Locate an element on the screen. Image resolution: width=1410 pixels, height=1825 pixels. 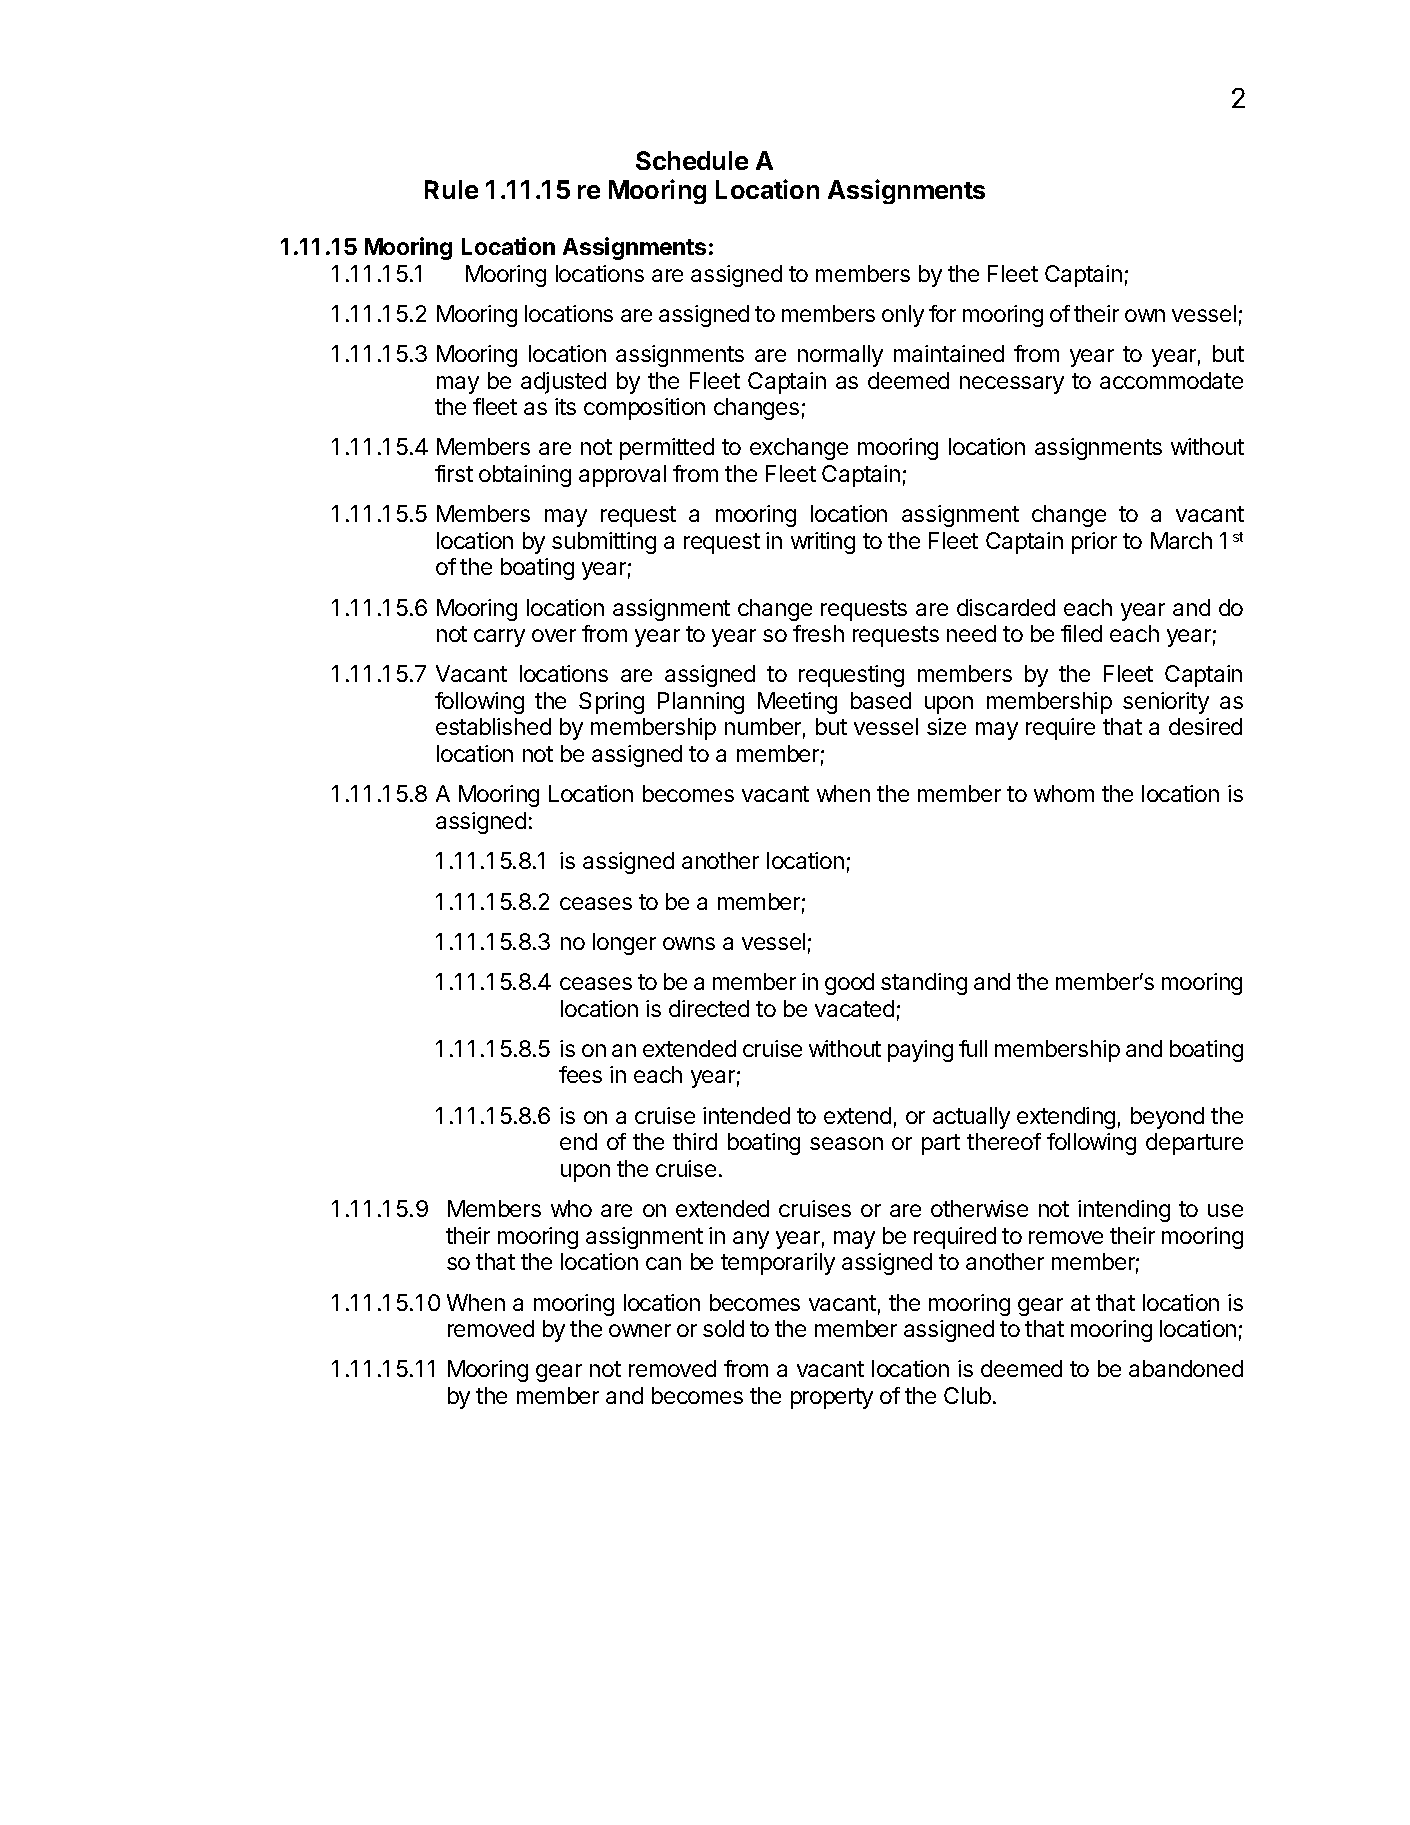
Meeting is located at coordinates (797, 703).
